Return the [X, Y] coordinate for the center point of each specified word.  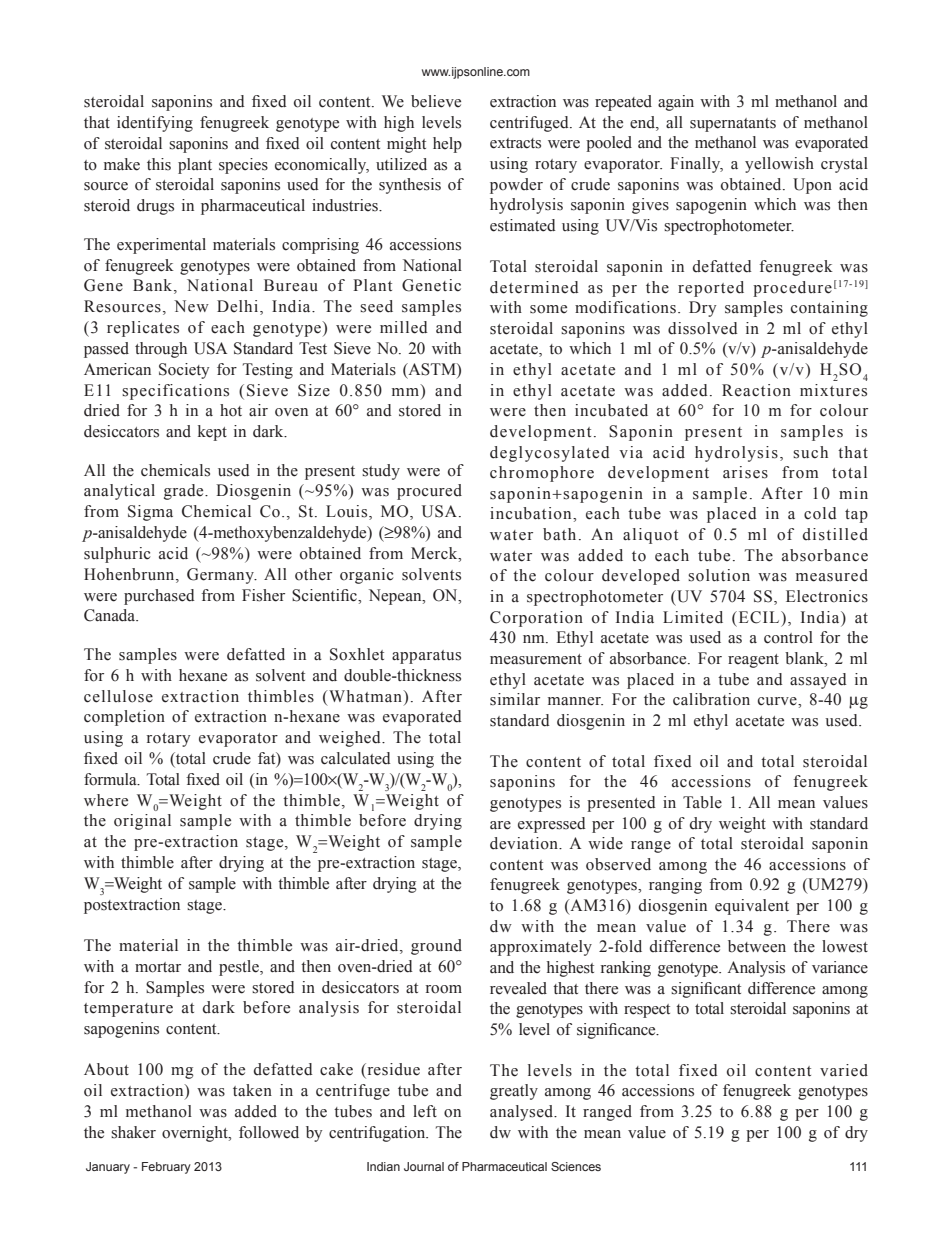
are [500, 825]
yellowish [779, 165]
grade [185, 492]
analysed [523, 1113]
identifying [155, 124]
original [142, 822]
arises [745, 472]
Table [702, 802]
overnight [196, 1134]
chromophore [542, 474]
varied [844, 1070]
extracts [515, 143]
